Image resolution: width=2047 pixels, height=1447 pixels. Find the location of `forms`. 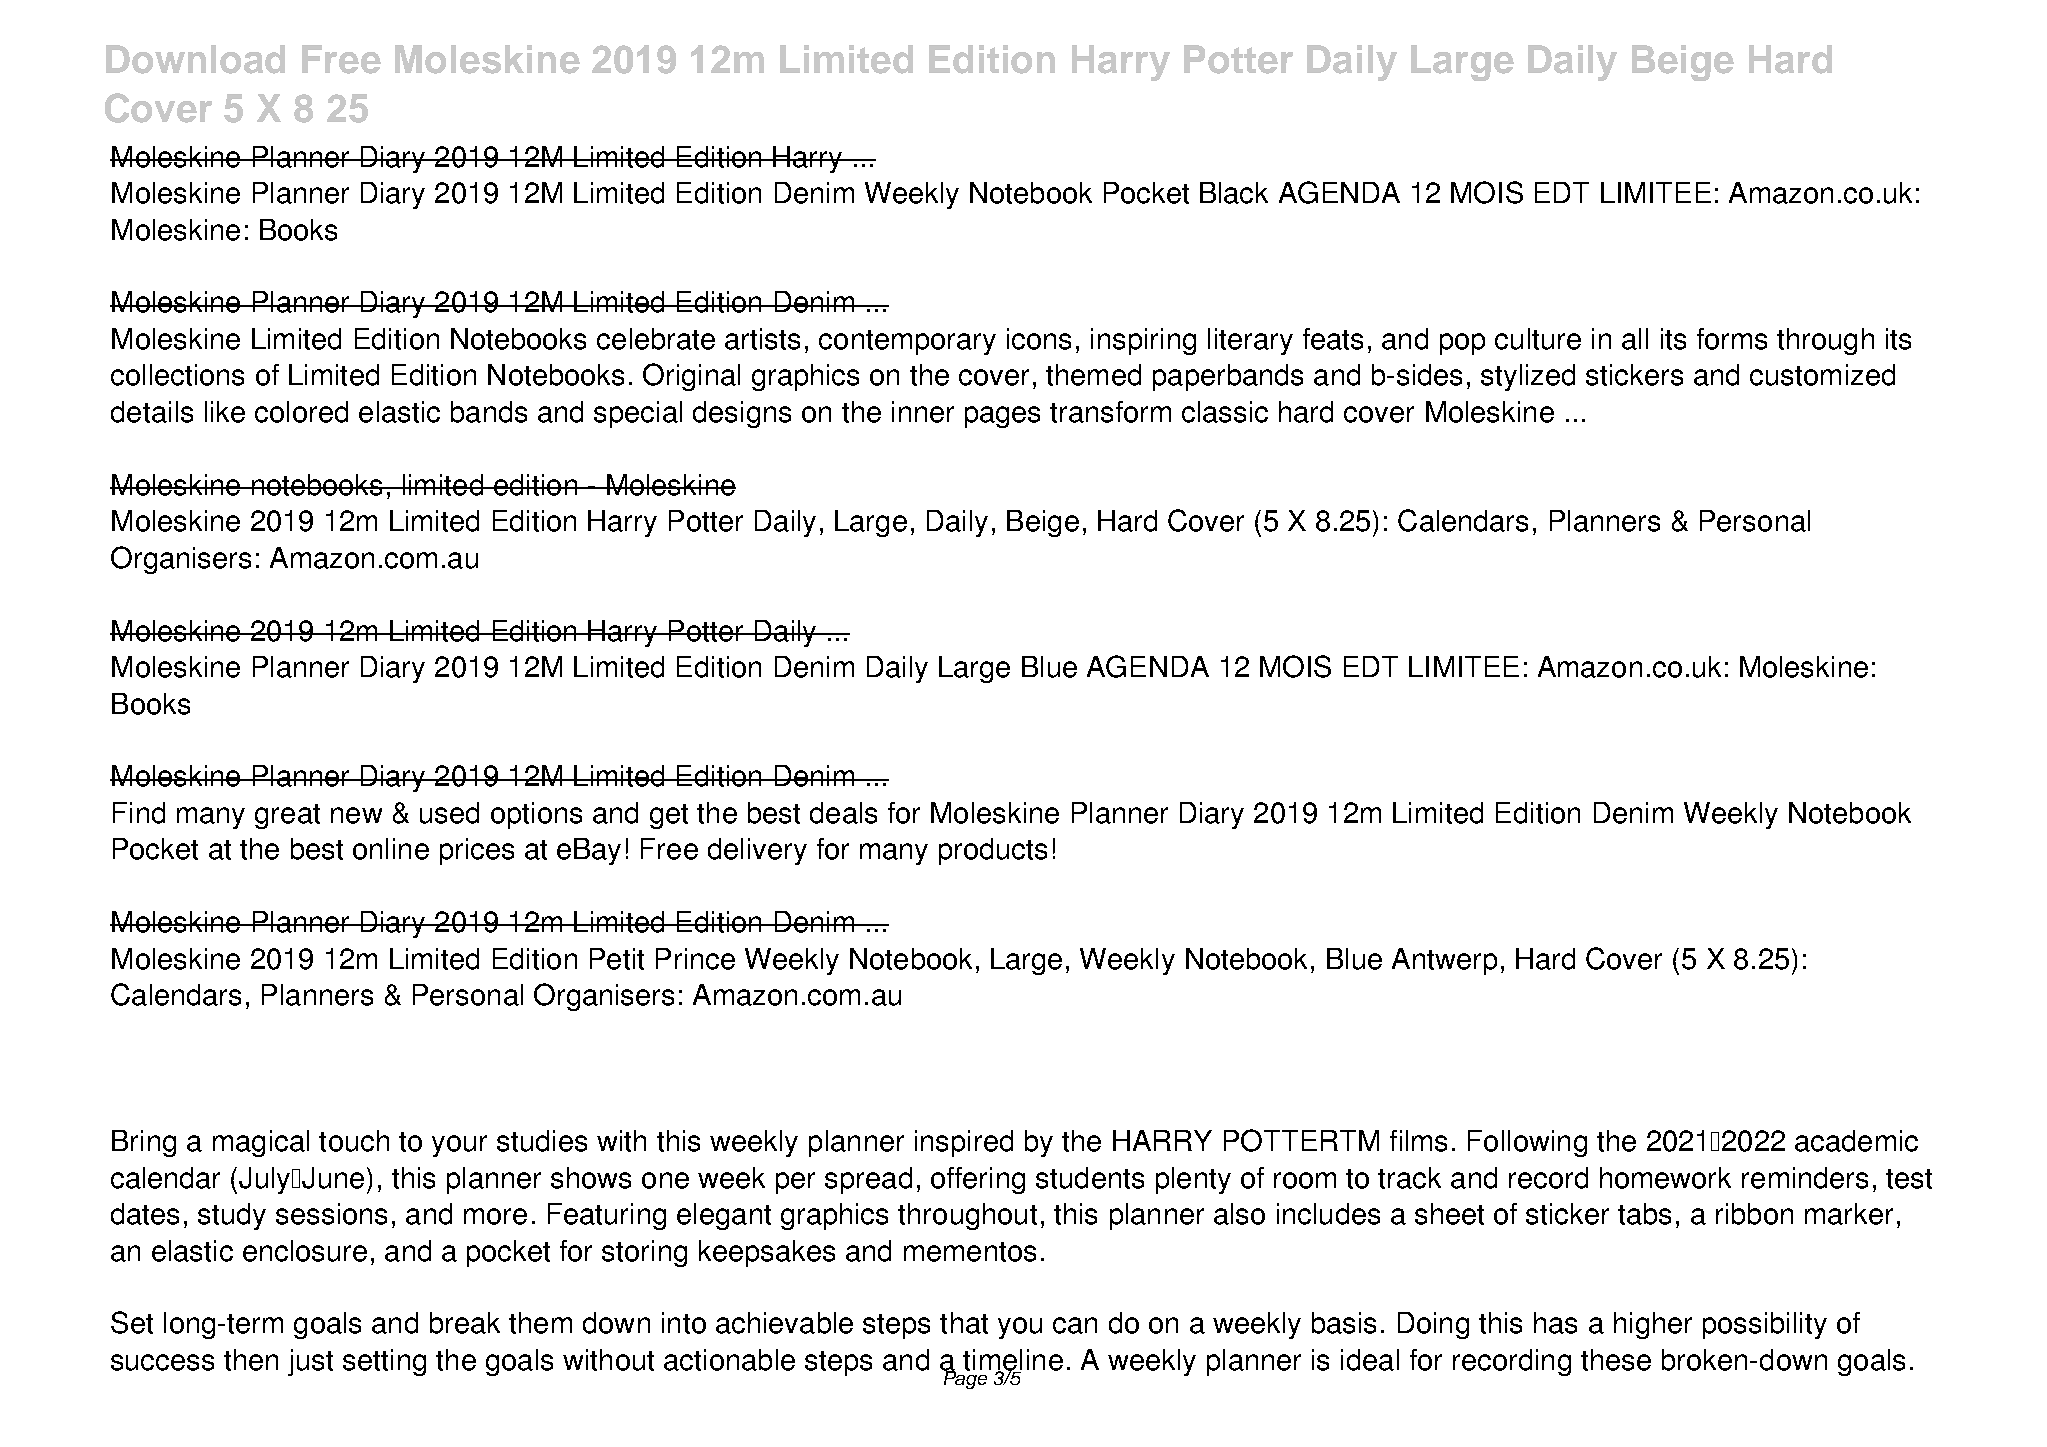

forms is located at coordinates (1732, 339).
